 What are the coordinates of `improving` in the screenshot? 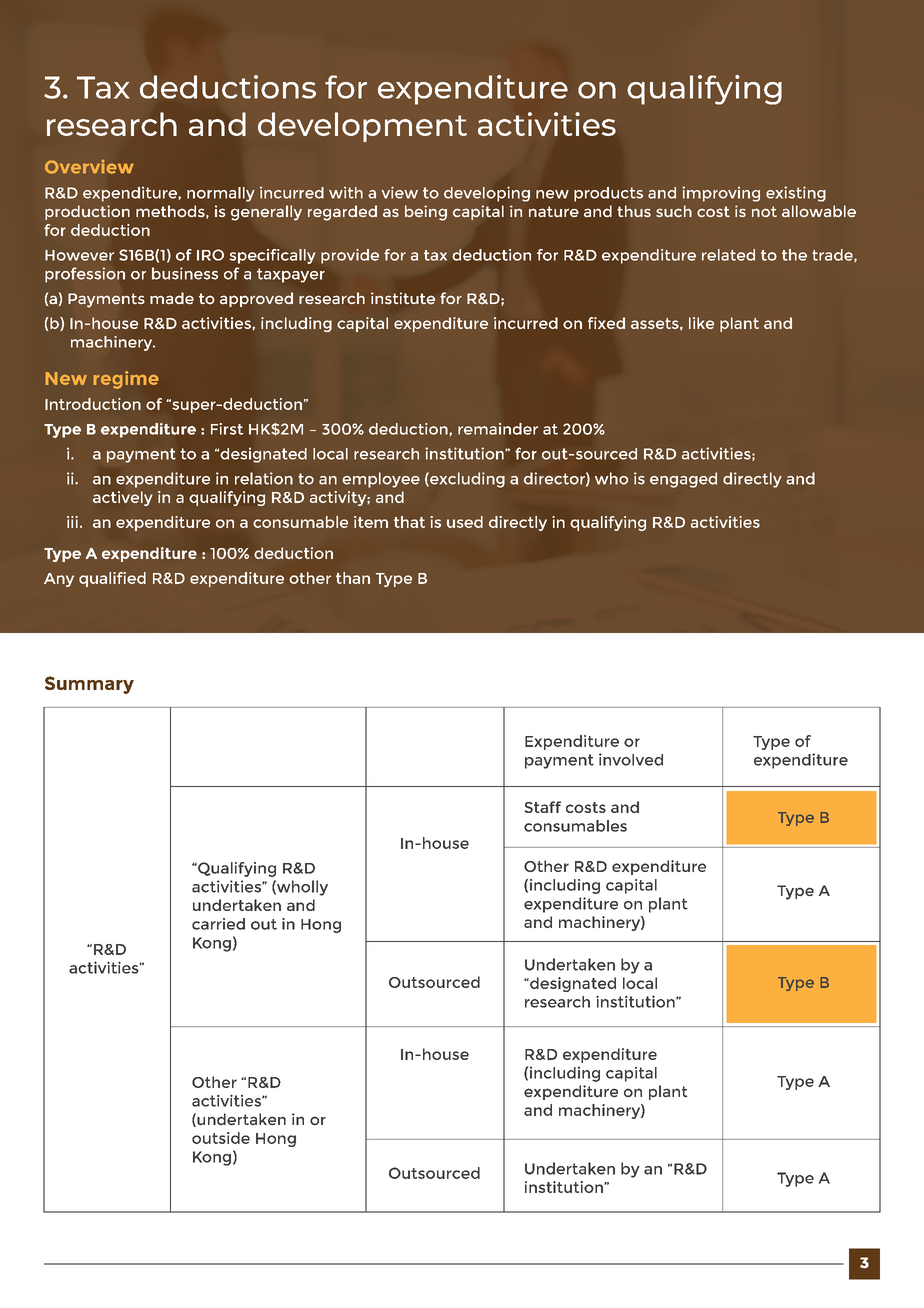 It's located at (721, 194).
